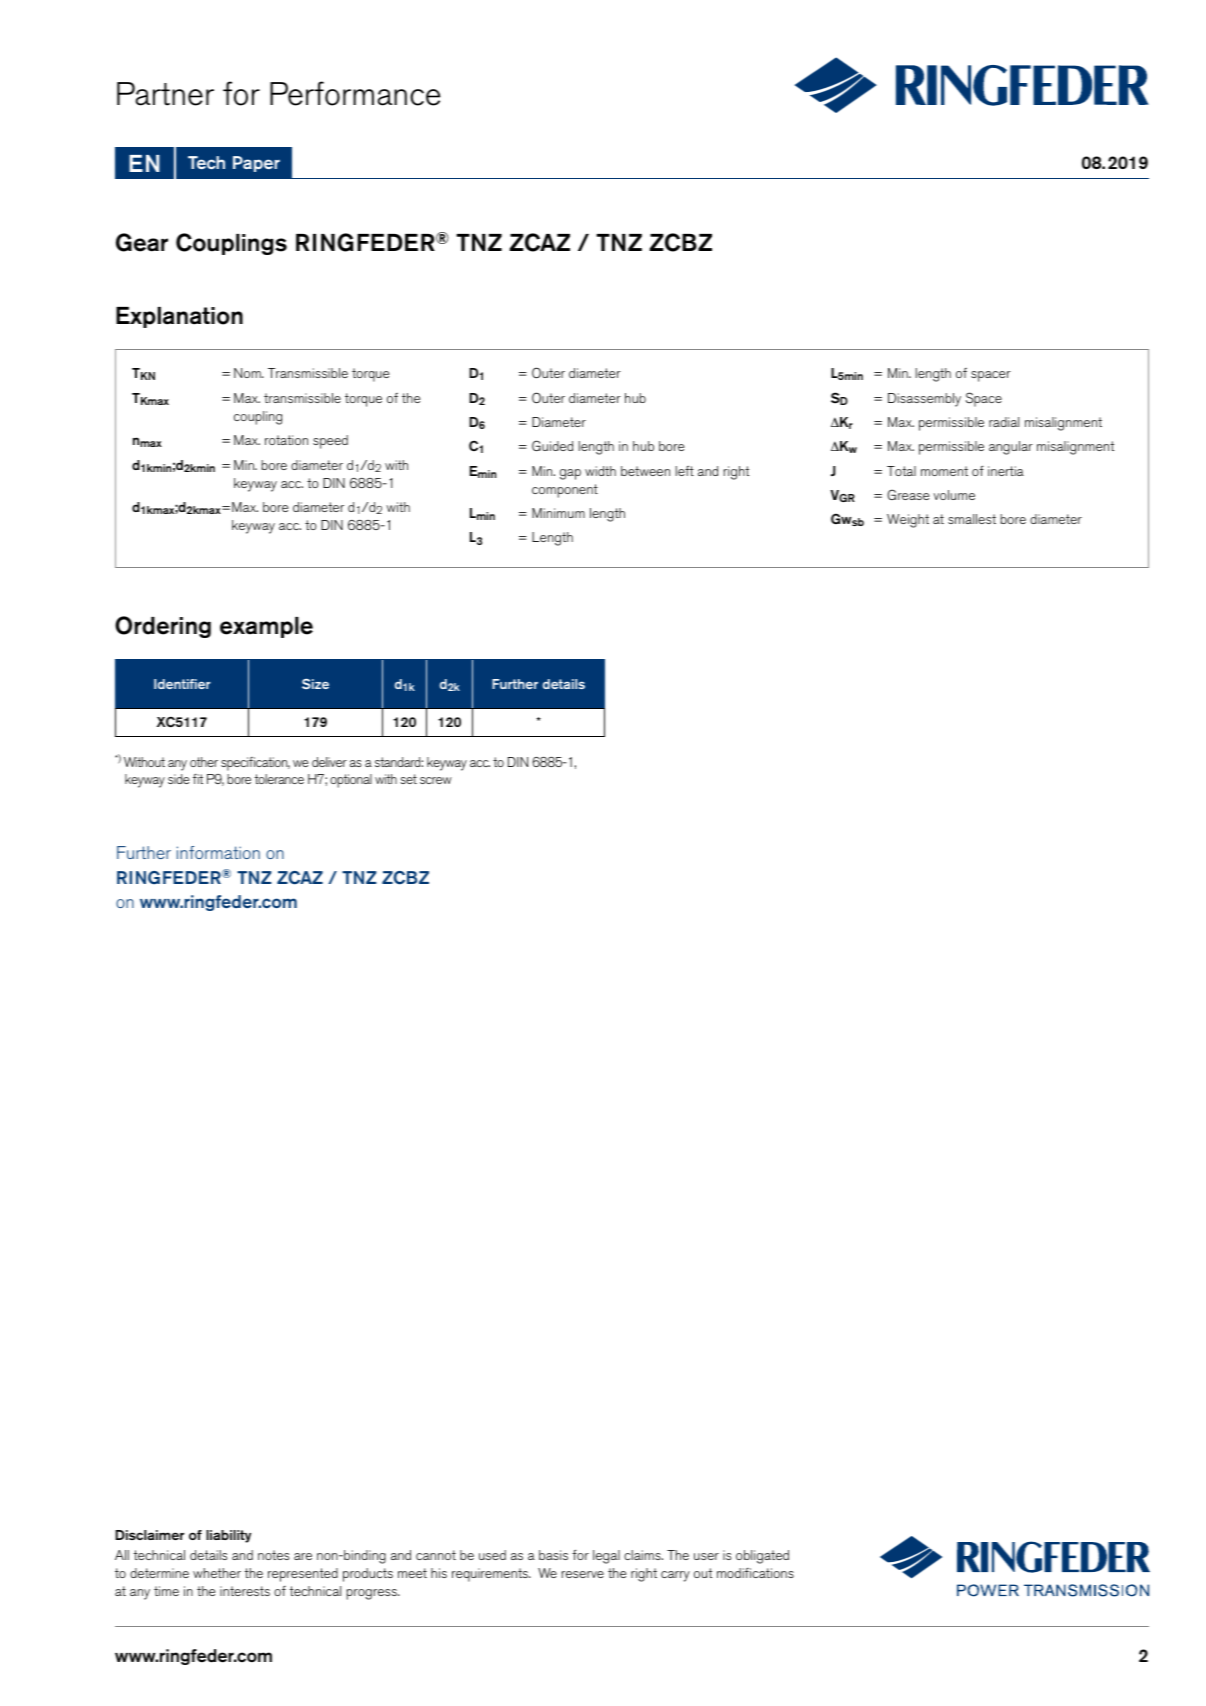 Image resolution: width=1206 pixels, height=1706 pixels. What do you see at coordinates (762, 1557) in the screenshot?
I see `obligated` at bounding box center [762, 1557].
